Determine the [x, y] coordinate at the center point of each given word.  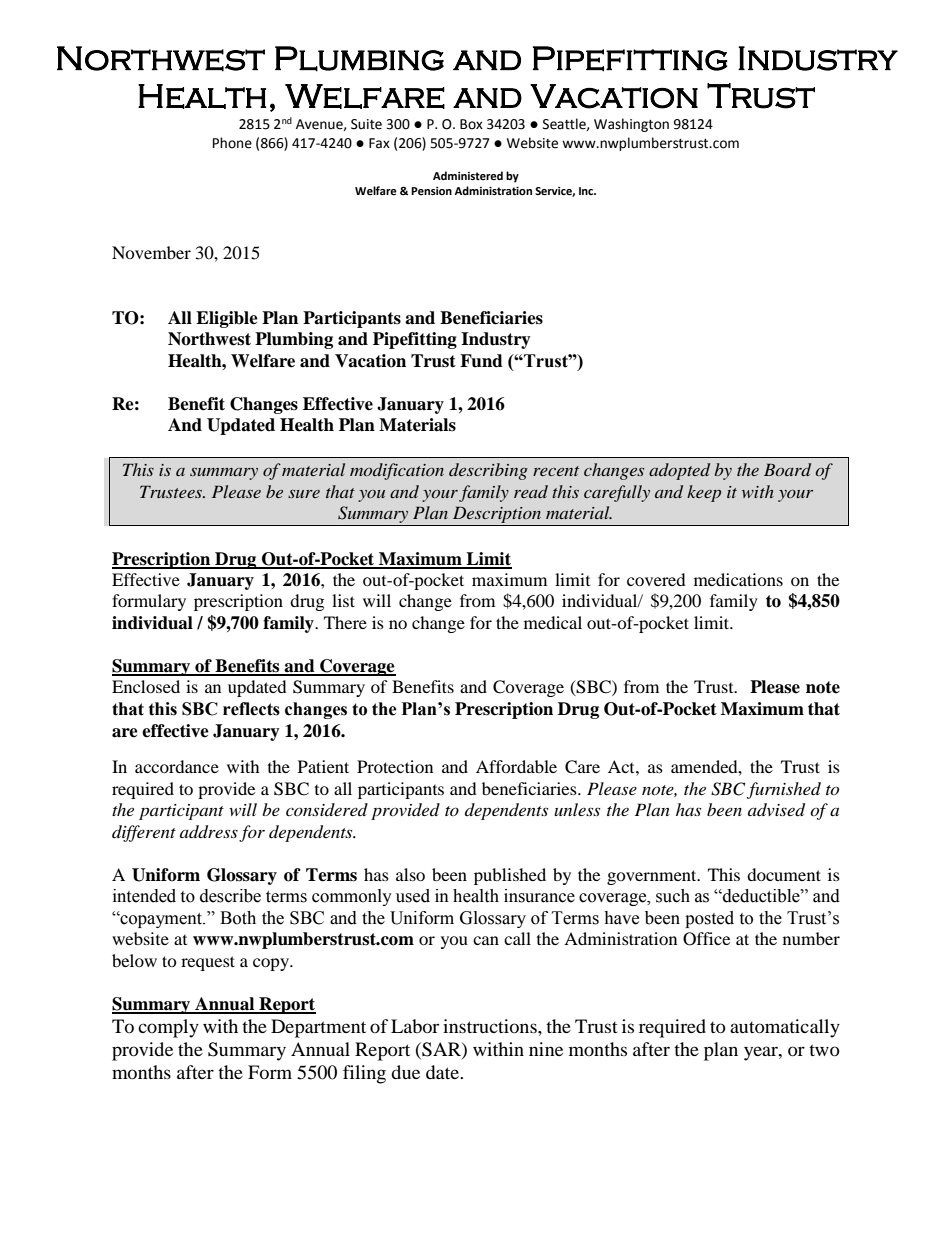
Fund [481, 361]
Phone [232, 143]
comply [168, 1028]
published [510, 876]
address [209, 832]
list [343, 600]
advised [776, 810]
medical [553, 622]
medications [738, 579]
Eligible [227, 319]
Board [787, 469]
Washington [631, 125]
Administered [468, 176]
